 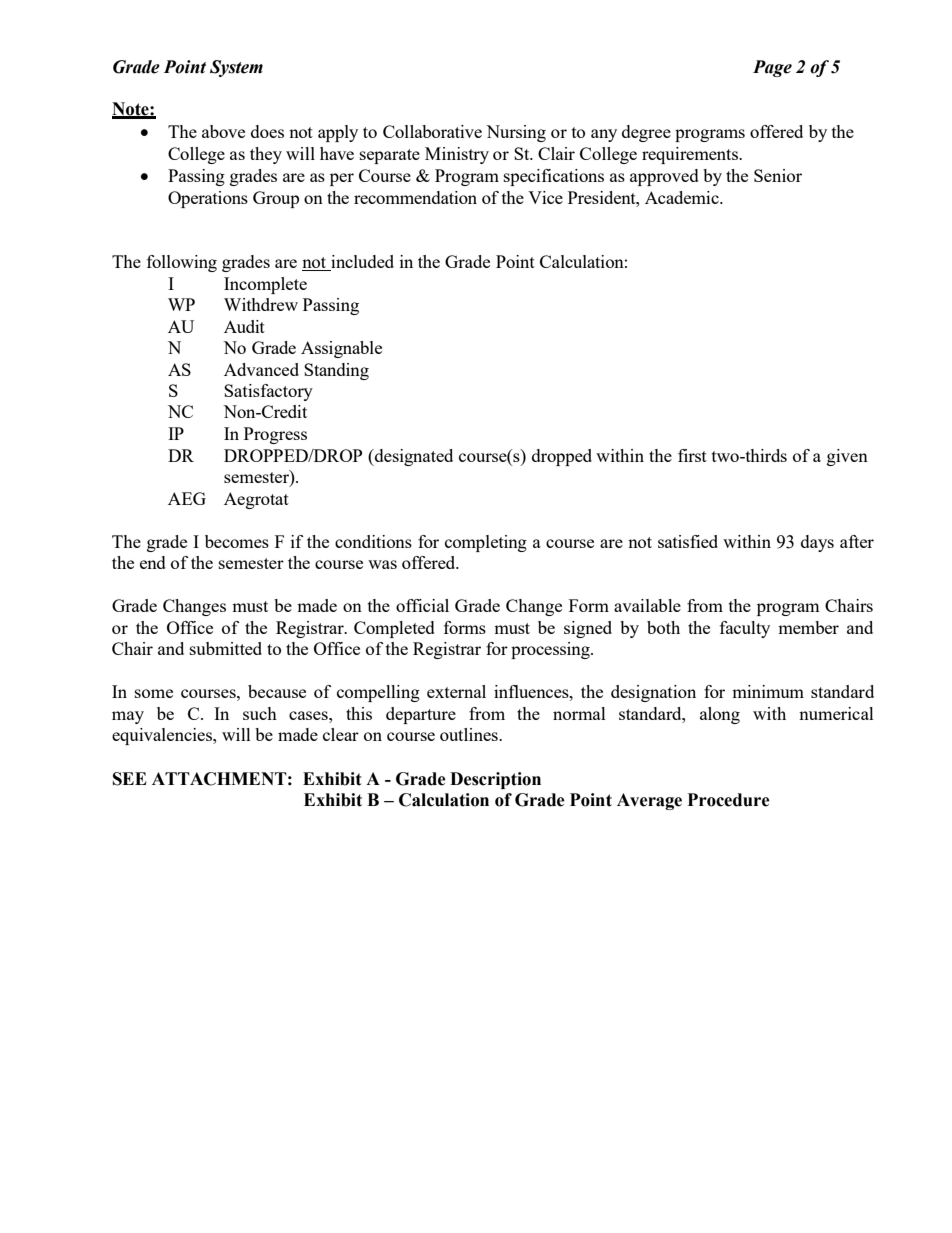 What do you see at coordinates (236, 68) in the page?
I see `System` at bounding box center [236, 68].
